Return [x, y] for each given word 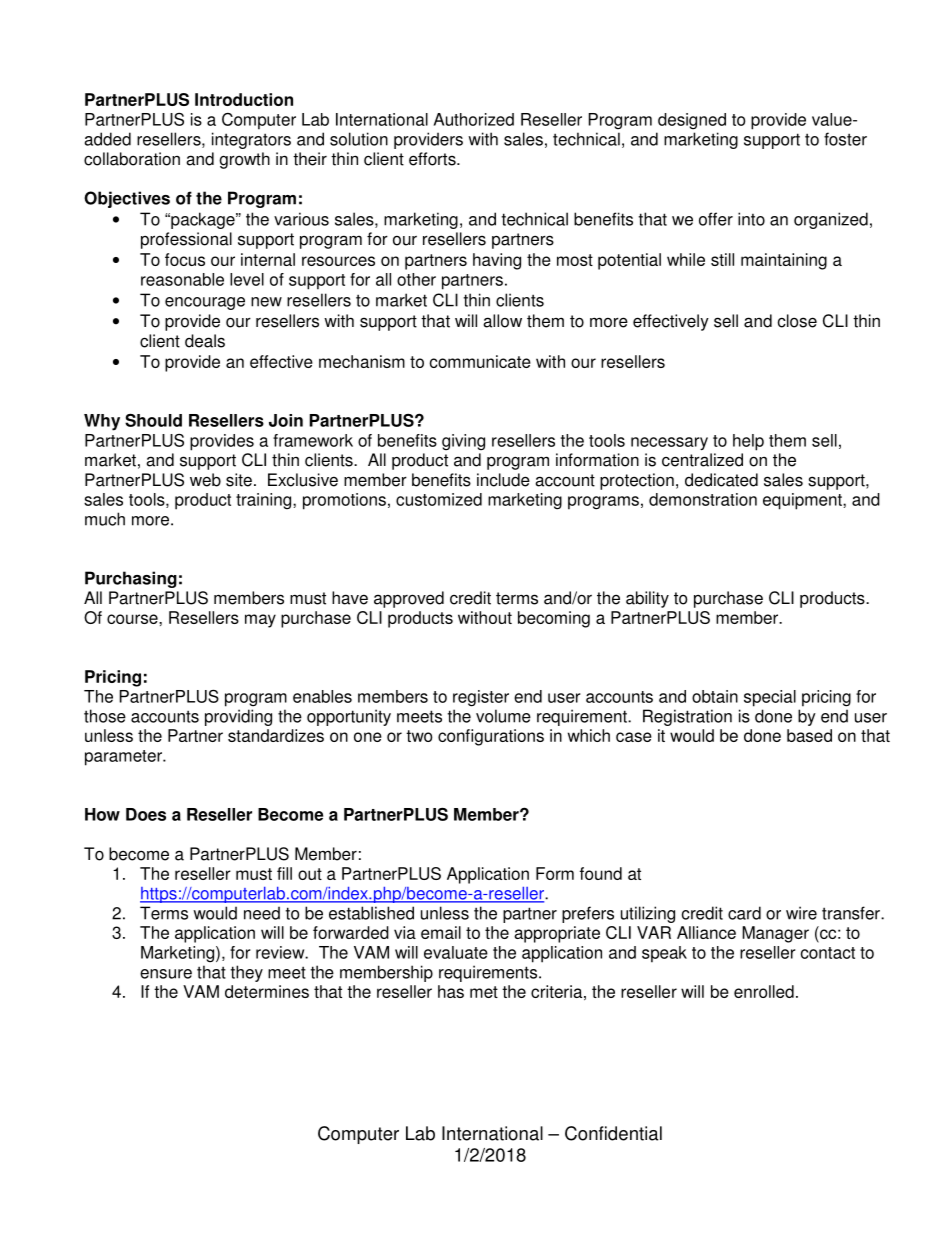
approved [409, 599]
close [797, 321]
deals [205, 341]
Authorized [474, 119]
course [133, 619]
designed [692, 121]
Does [146, 814]
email [441, 932]
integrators [251, 140]
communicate [480, 361]
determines [267, 991]
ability [647, 599]
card [744, 913]
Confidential [613, 1133]
